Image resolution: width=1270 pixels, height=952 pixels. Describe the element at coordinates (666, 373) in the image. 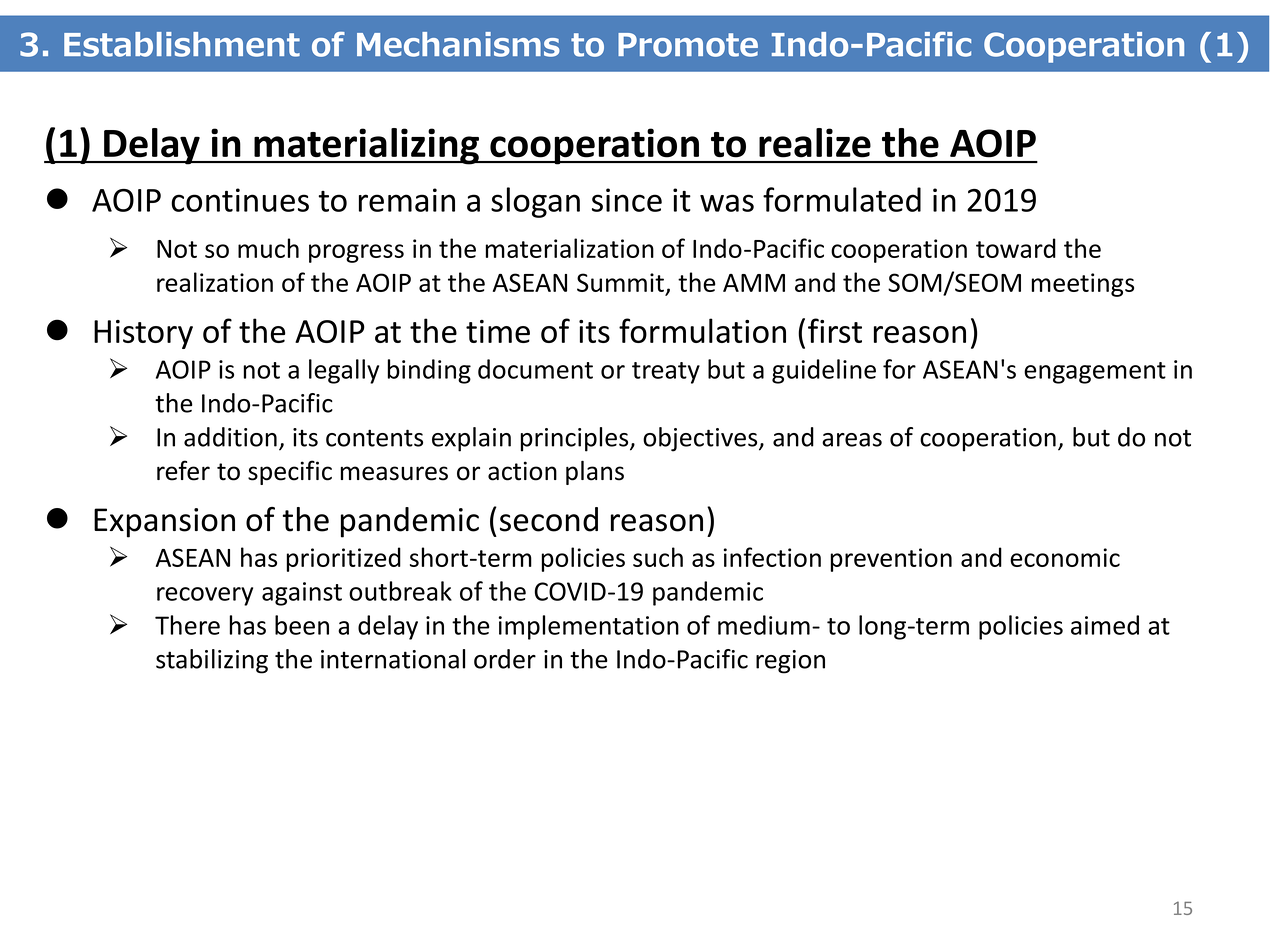

I see `treaty` at that location.
